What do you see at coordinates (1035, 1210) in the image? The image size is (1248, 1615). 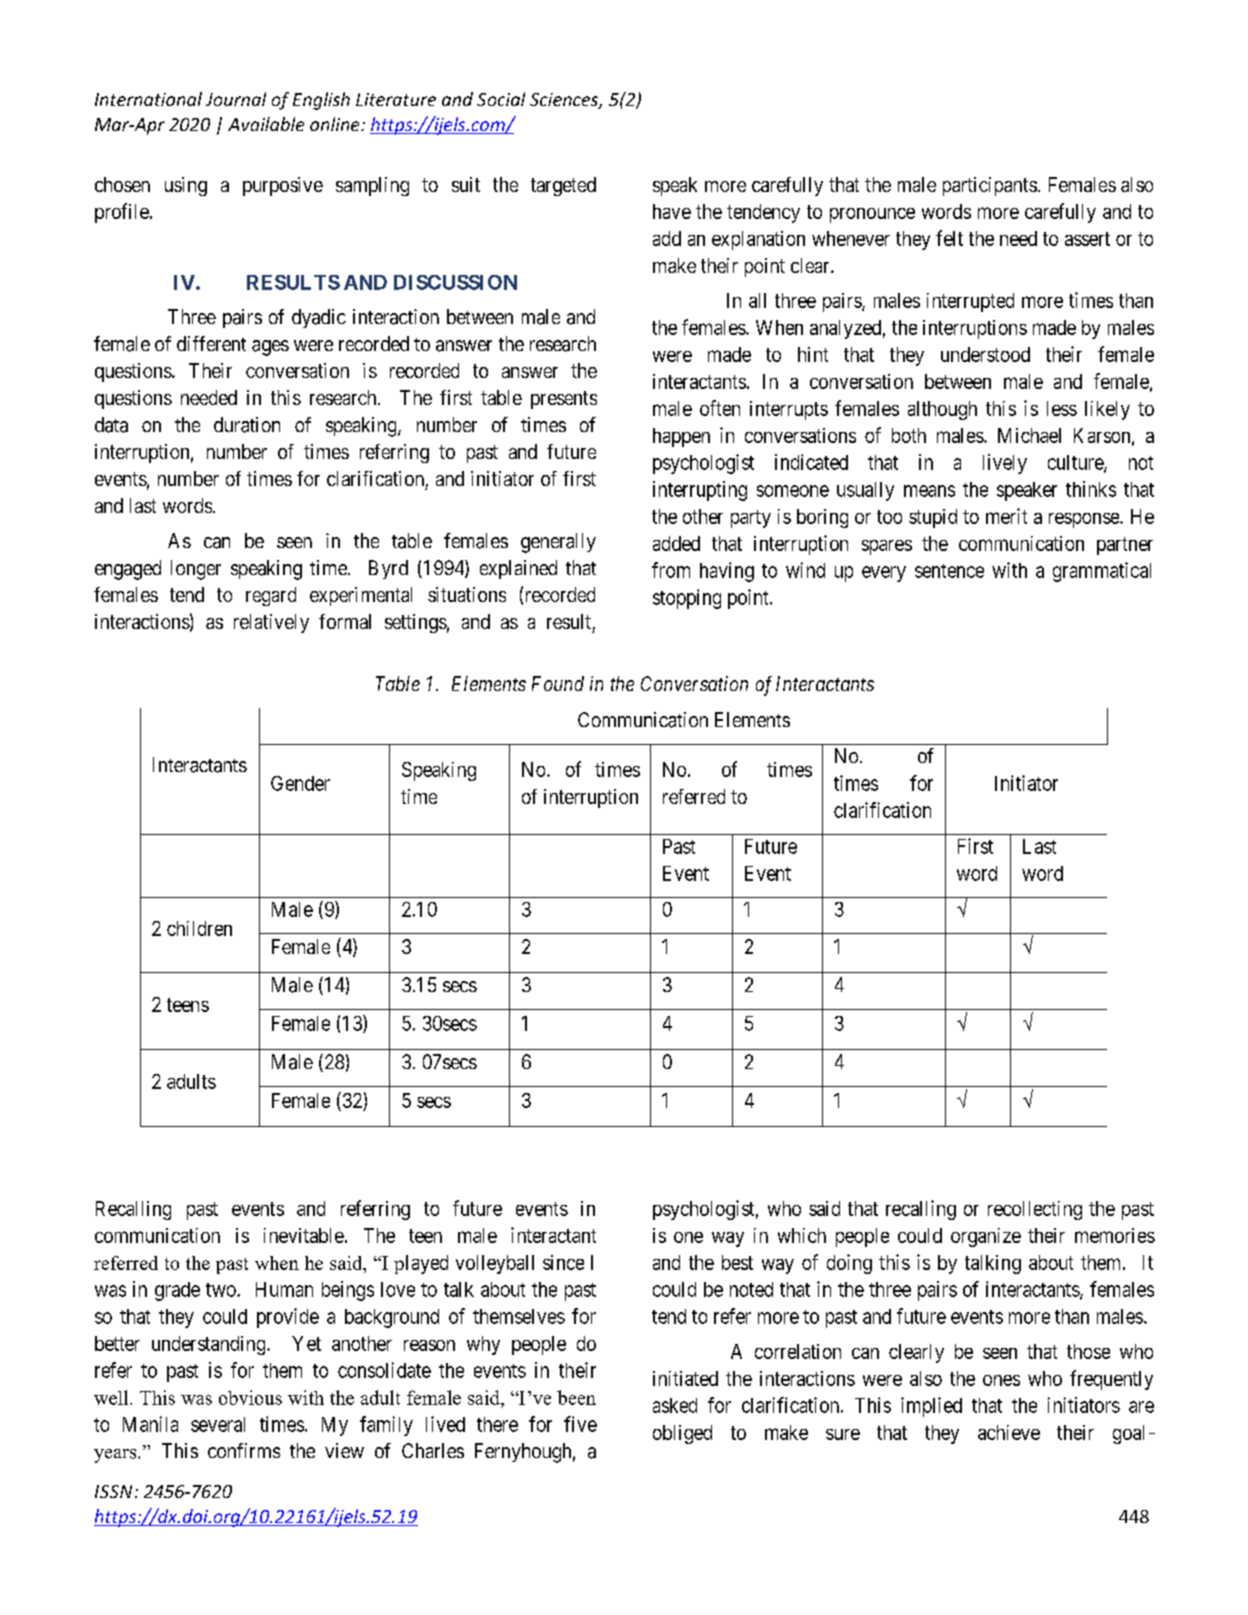 I see `recollecting` at bounding box center [1035, 1210].
